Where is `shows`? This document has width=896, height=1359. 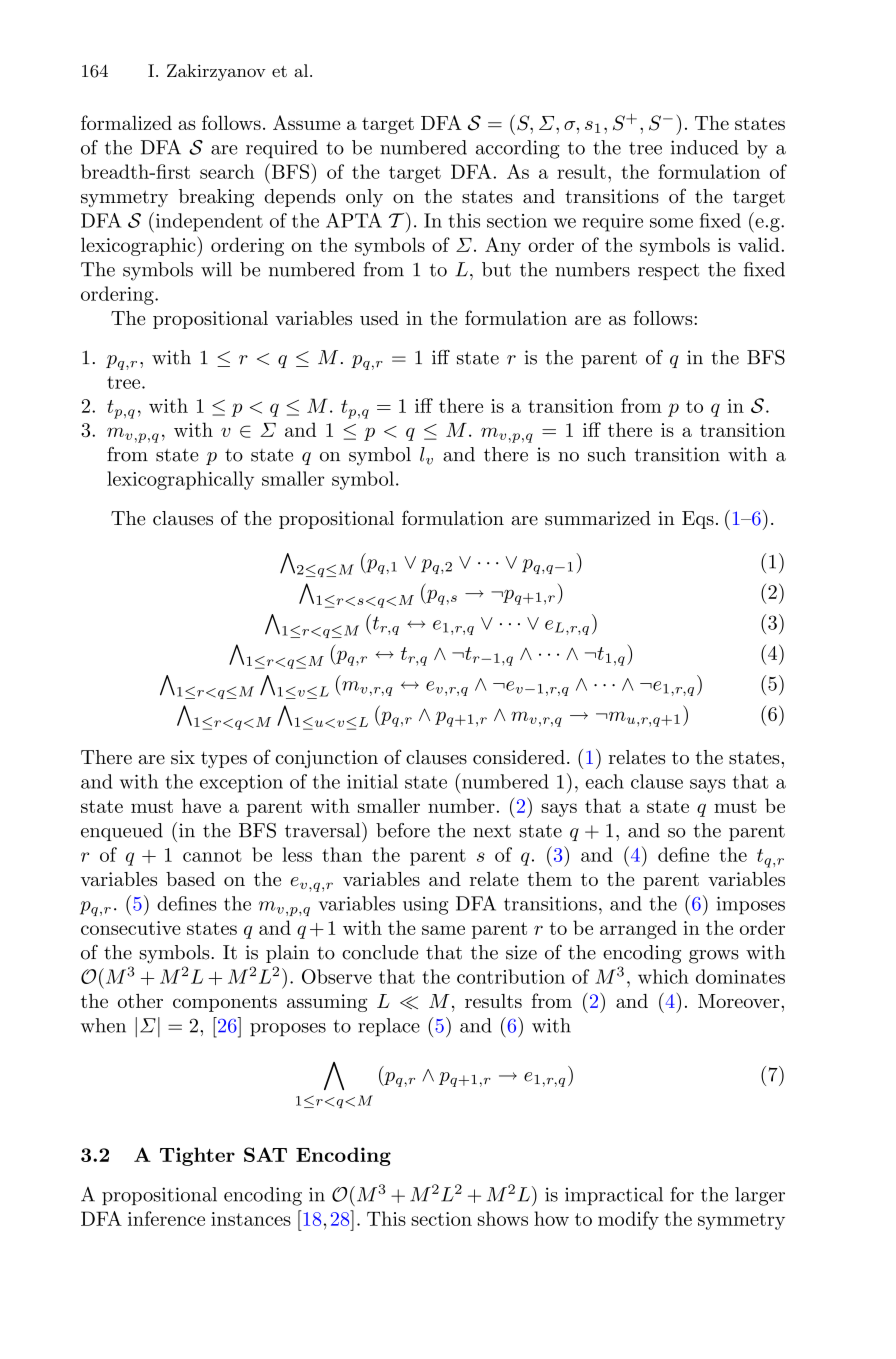
shows is located at coordinates (503, 1218).
